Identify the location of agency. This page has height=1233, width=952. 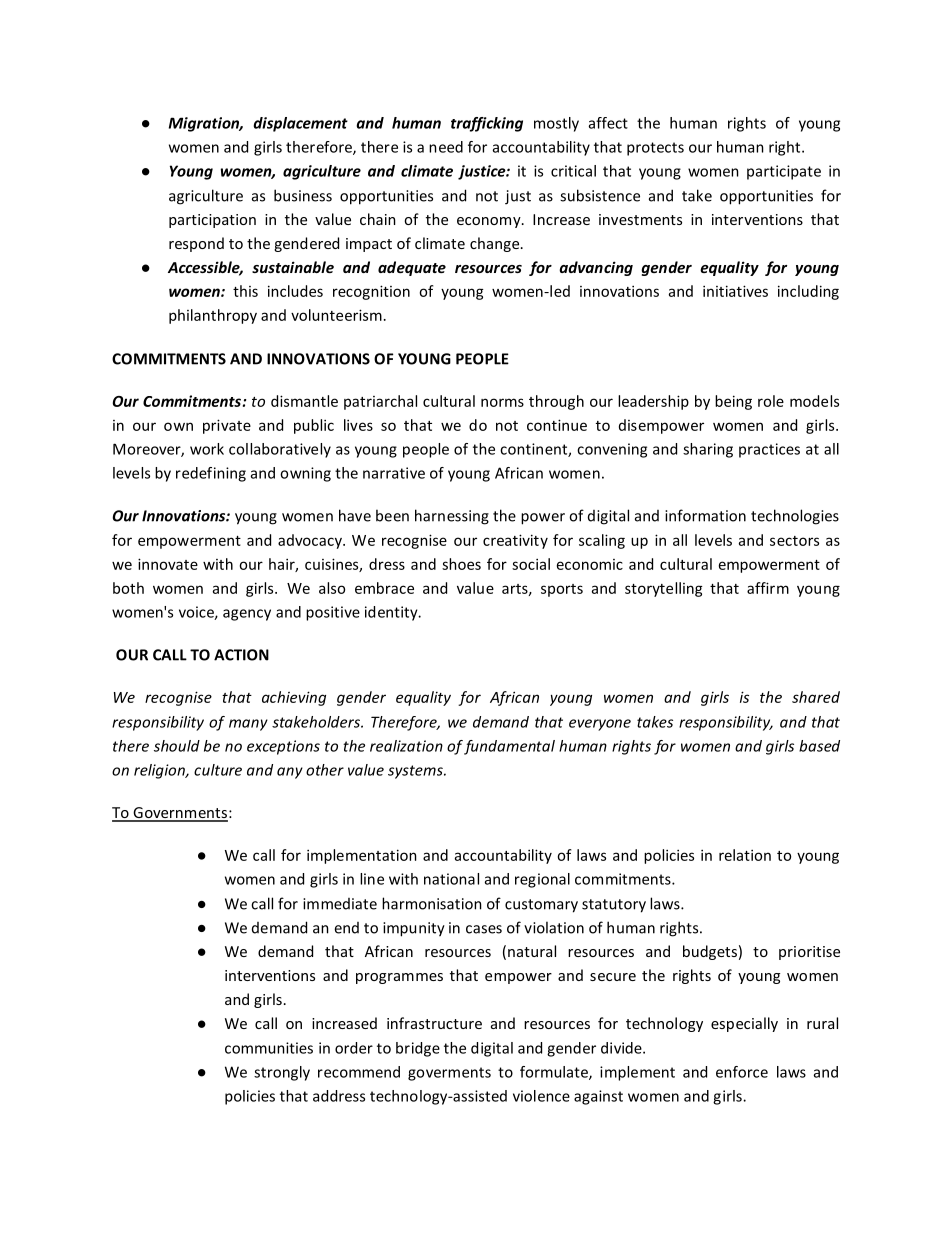
(247, 615).
